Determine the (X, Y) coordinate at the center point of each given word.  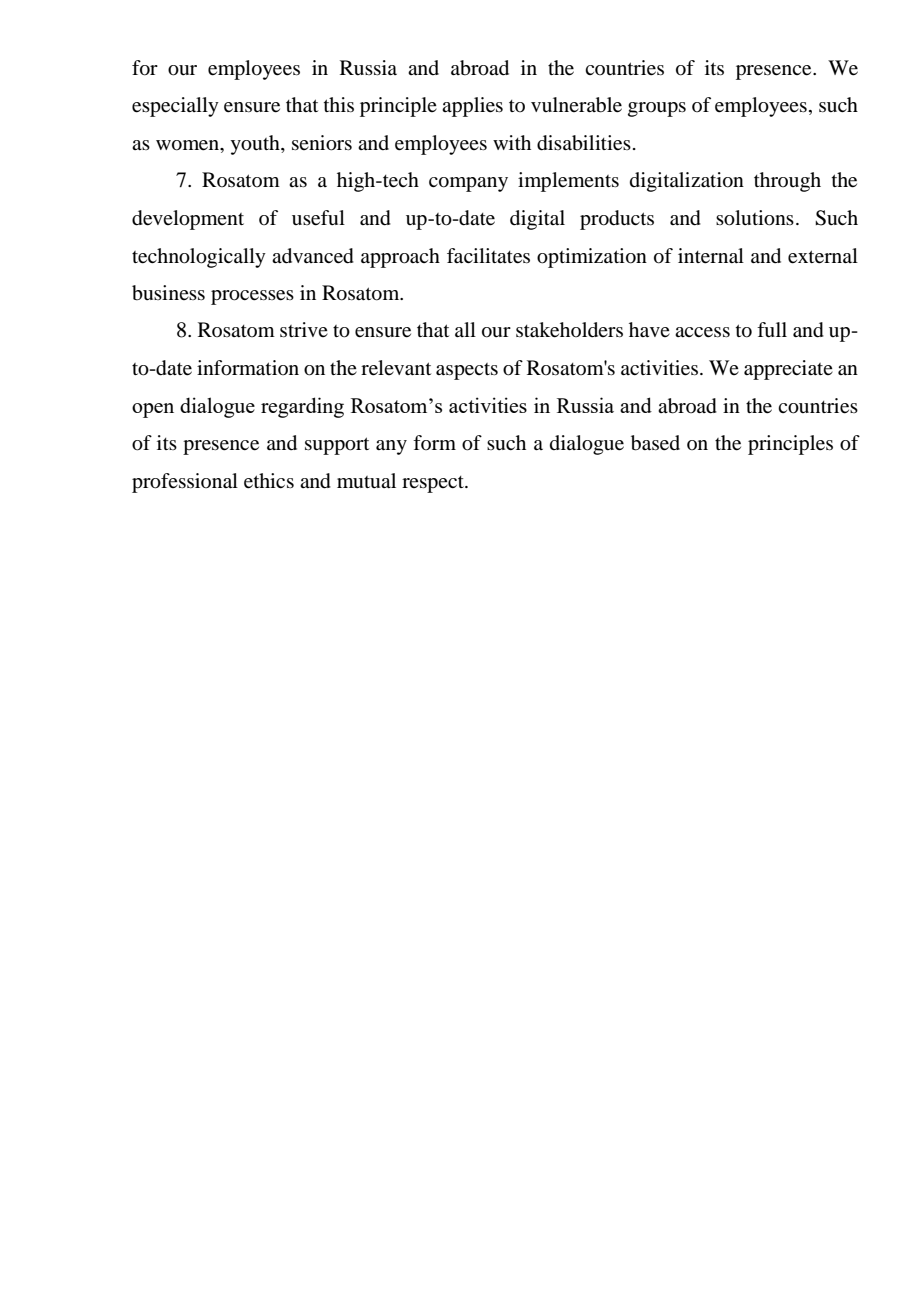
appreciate (788, 370)
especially (175, 107)
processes (252, 297)
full (772, 330)
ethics (269, 481)
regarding (302, 407)
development (188, 220)
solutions (755, 218)
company (468, 184)
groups (657, 109)
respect (434, 484)
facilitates (488, 256)
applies (472, 107)
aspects (467, 371)
